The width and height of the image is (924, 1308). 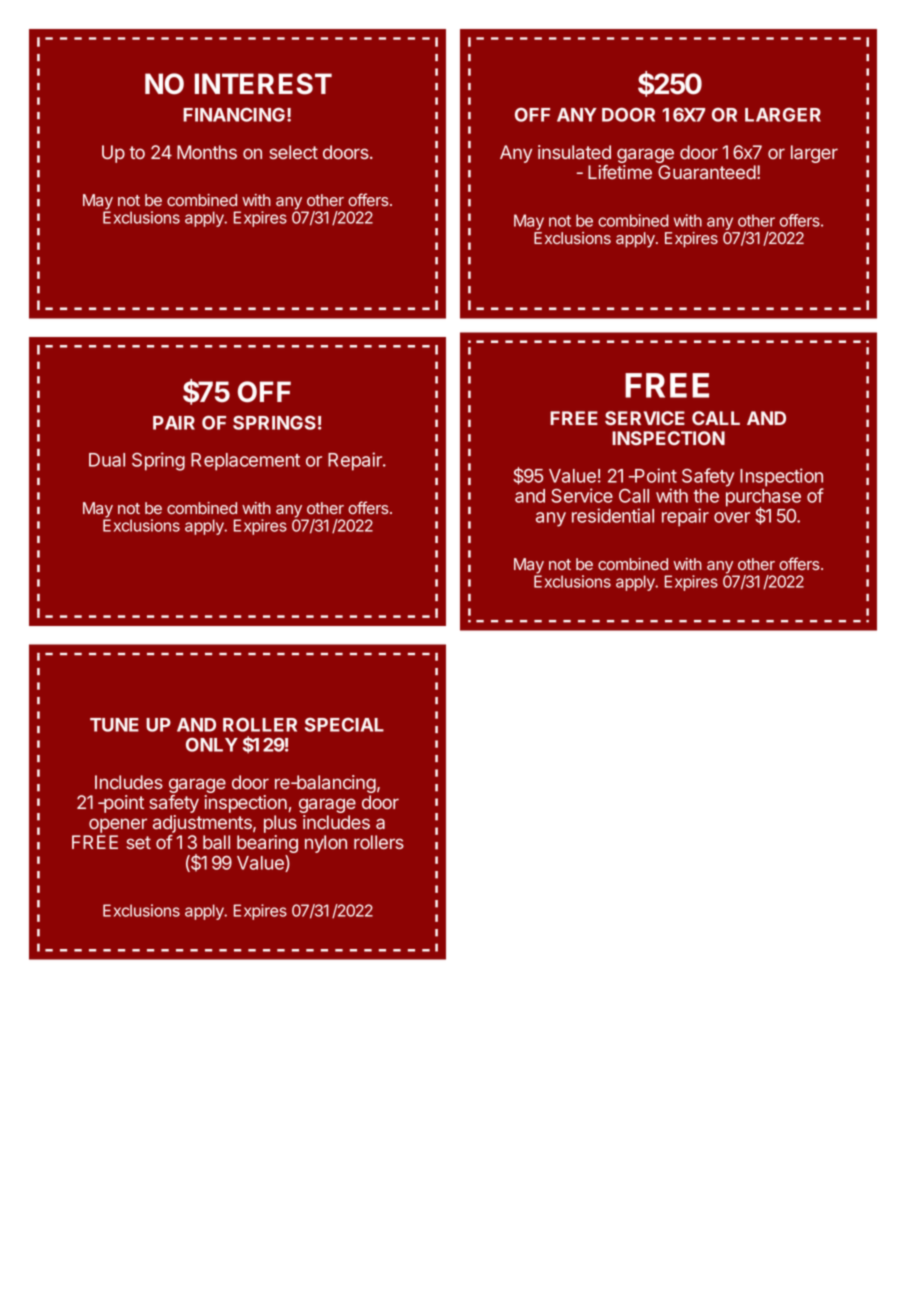 What do you see at coordinates (344, 724) in the image?
I see `SPECIAL` at bounding box center [344, 724].
